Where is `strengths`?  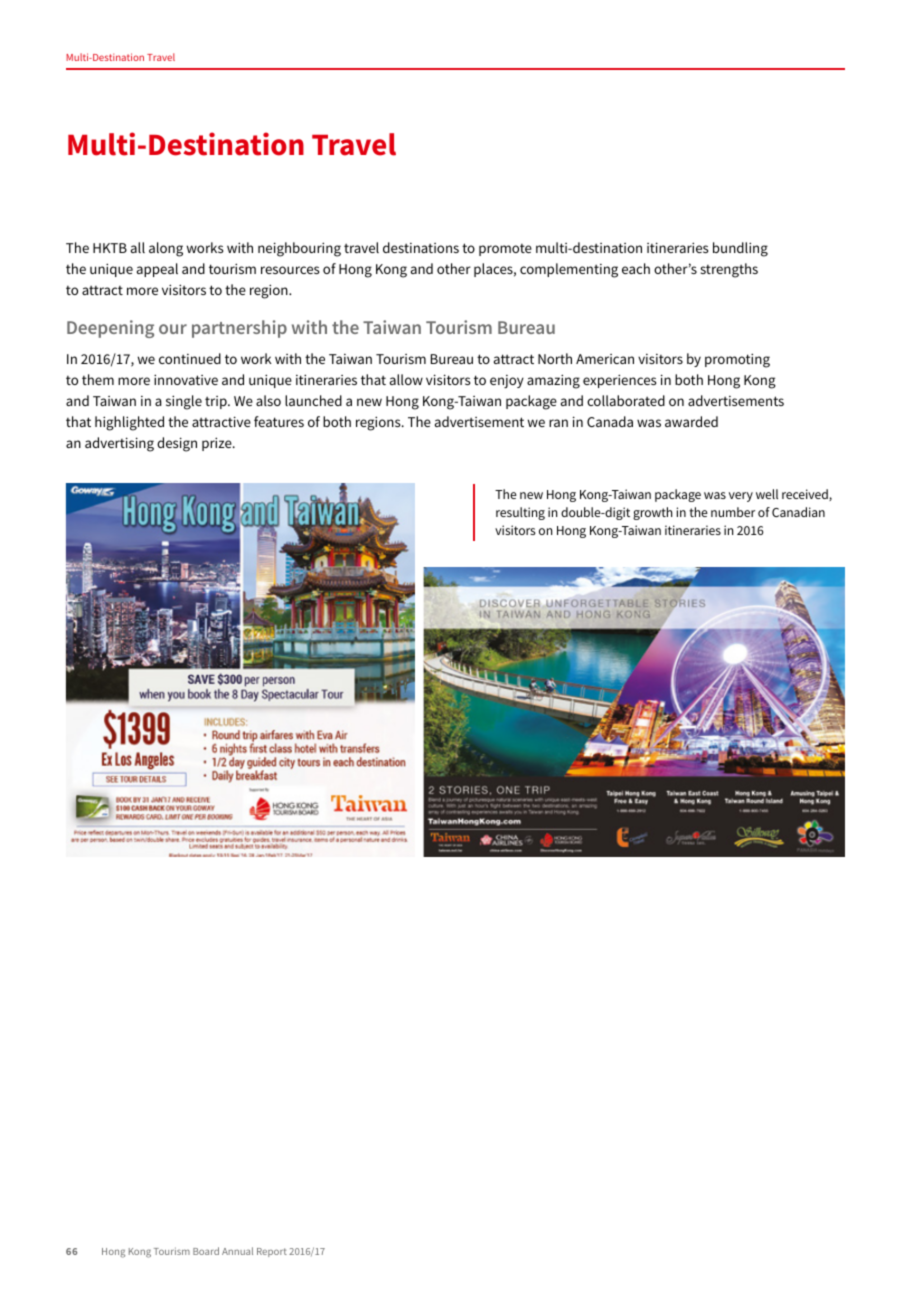 strengths is located at coordinates (729, 270).
